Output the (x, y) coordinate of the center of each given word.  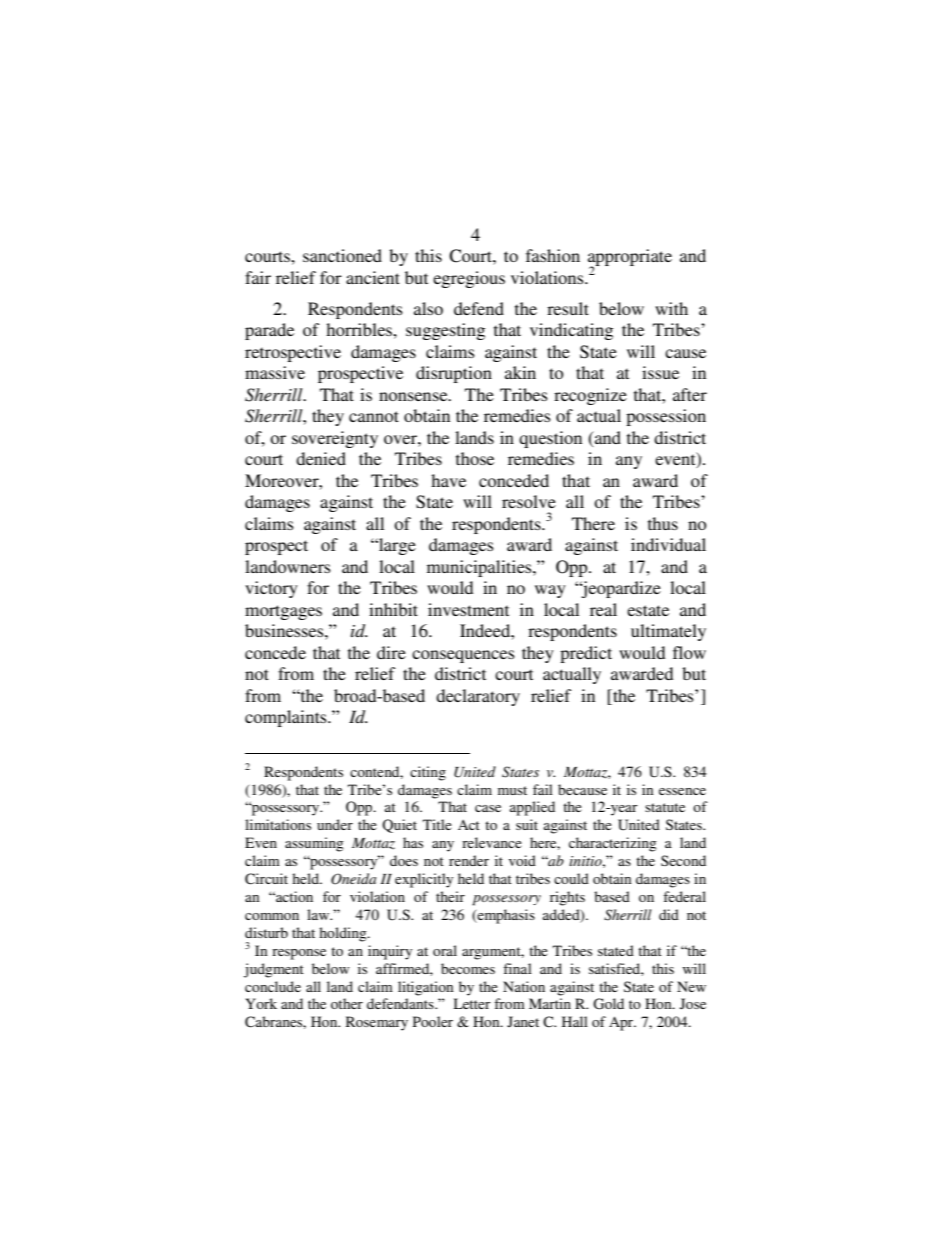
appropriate (630, 259)
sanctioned (342, 255)
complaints (287, 718)
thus (663, 523)
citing (428, 773)
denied (321, 458)
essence (682, 791)
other (347, 1003)
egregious (469, 279)
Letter (472, 1003)
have (448, 480)
